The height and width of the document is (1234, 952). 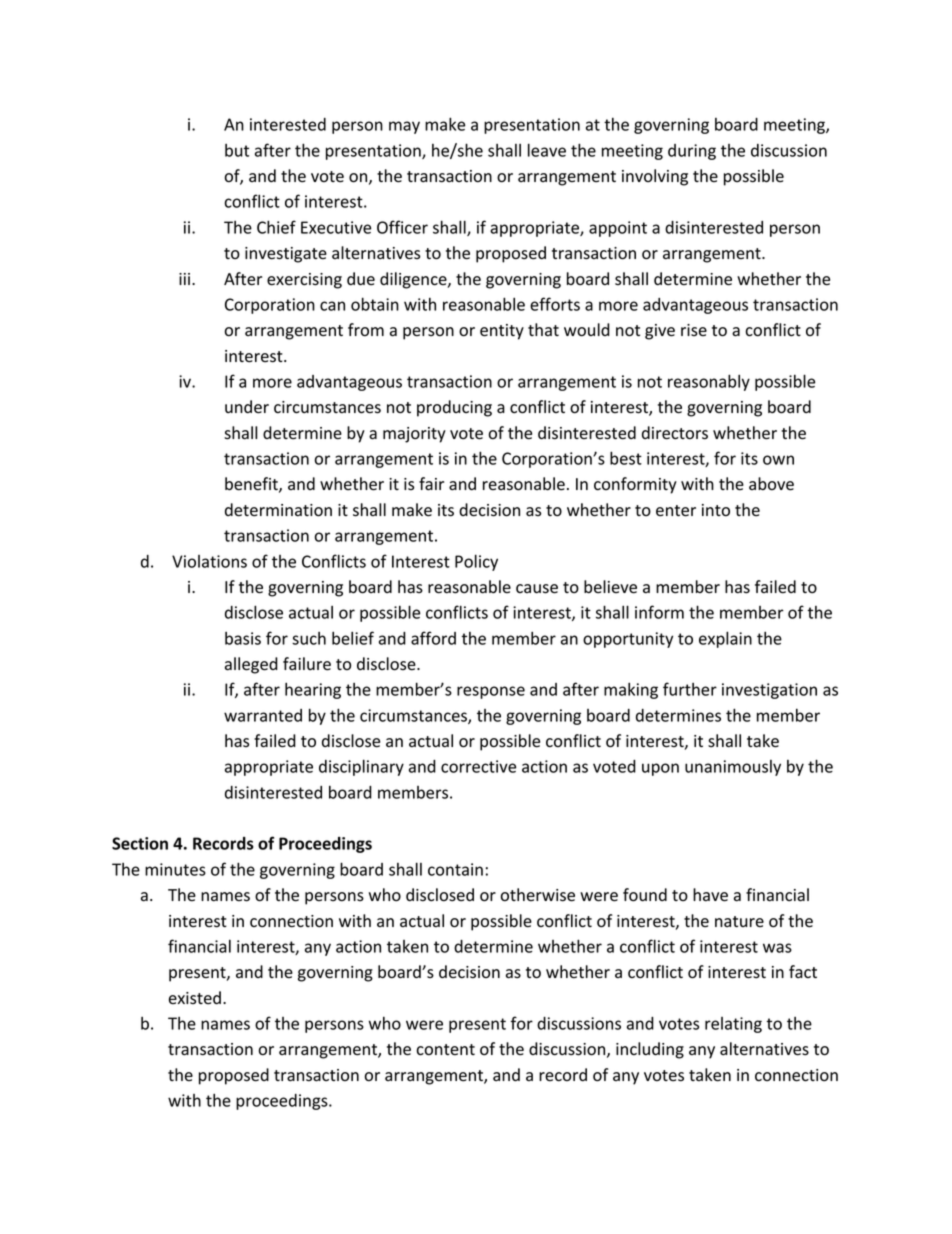 What do you see at coordinates (733, 768) in the document?
I see `unanimously` at bounding box center [733, 768].
